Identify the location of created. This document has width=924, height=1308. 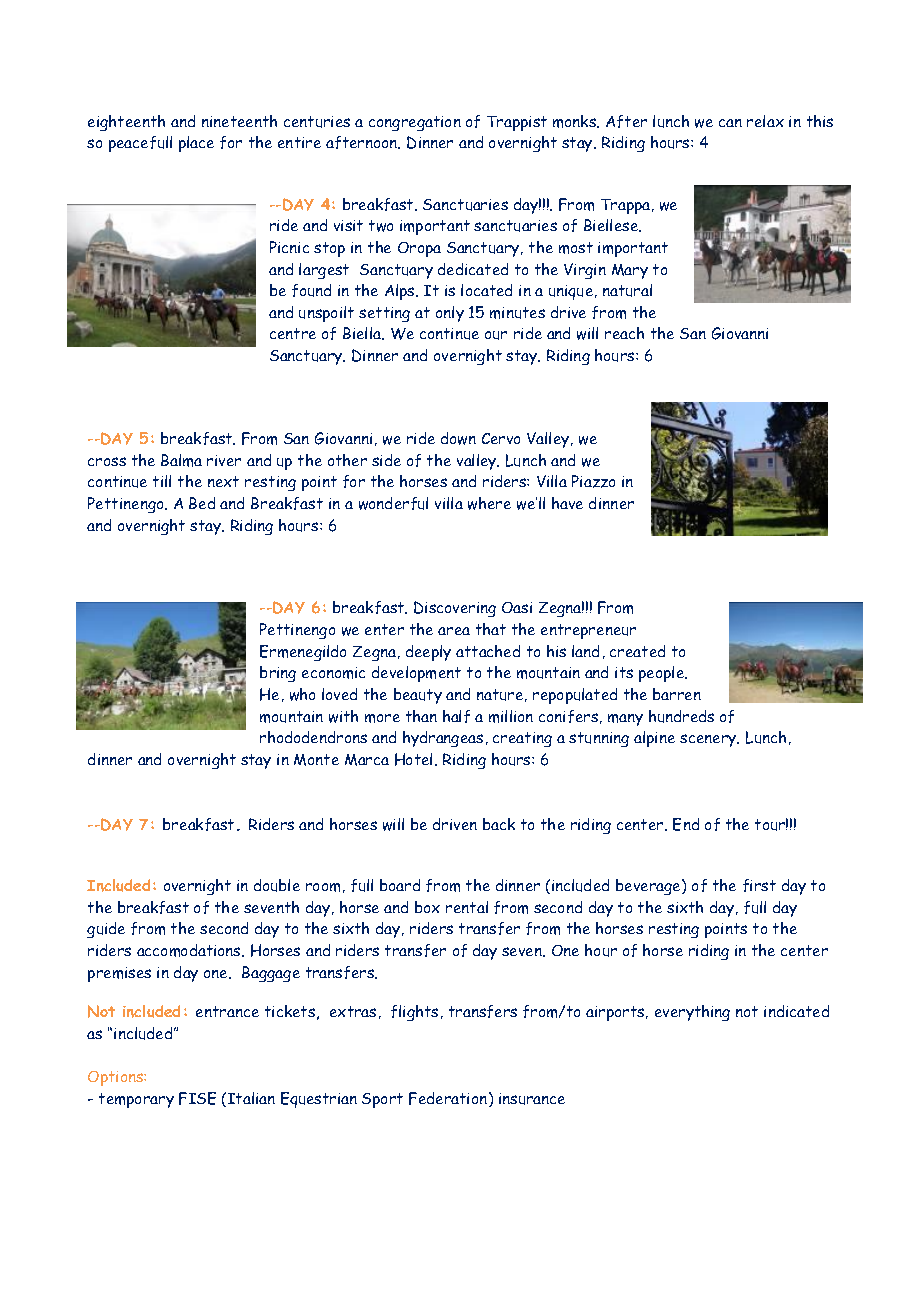
(637, 651).
